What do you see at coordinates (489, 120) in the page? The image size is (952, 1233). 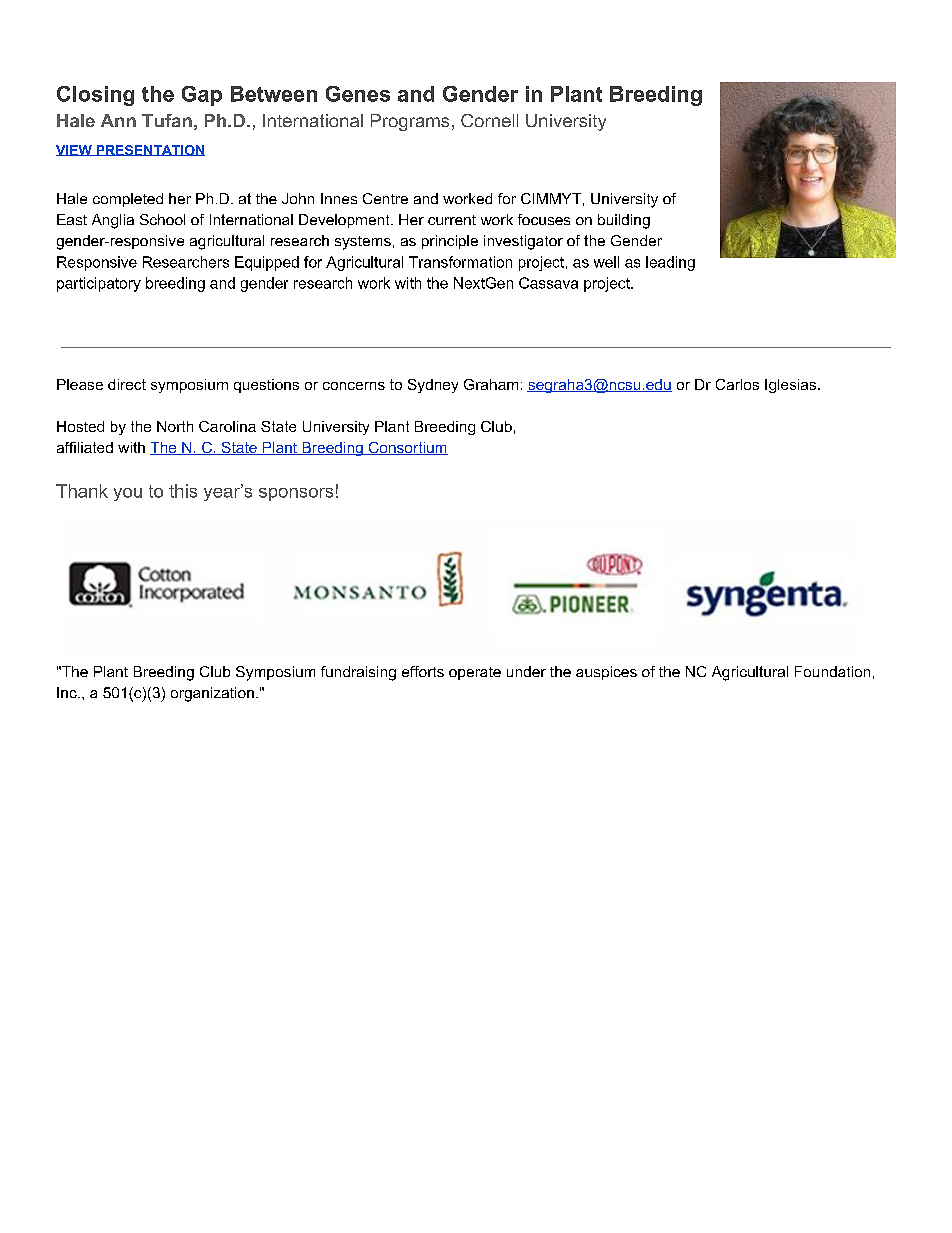 I see `Cornell` at bounding box center [489, 120].
